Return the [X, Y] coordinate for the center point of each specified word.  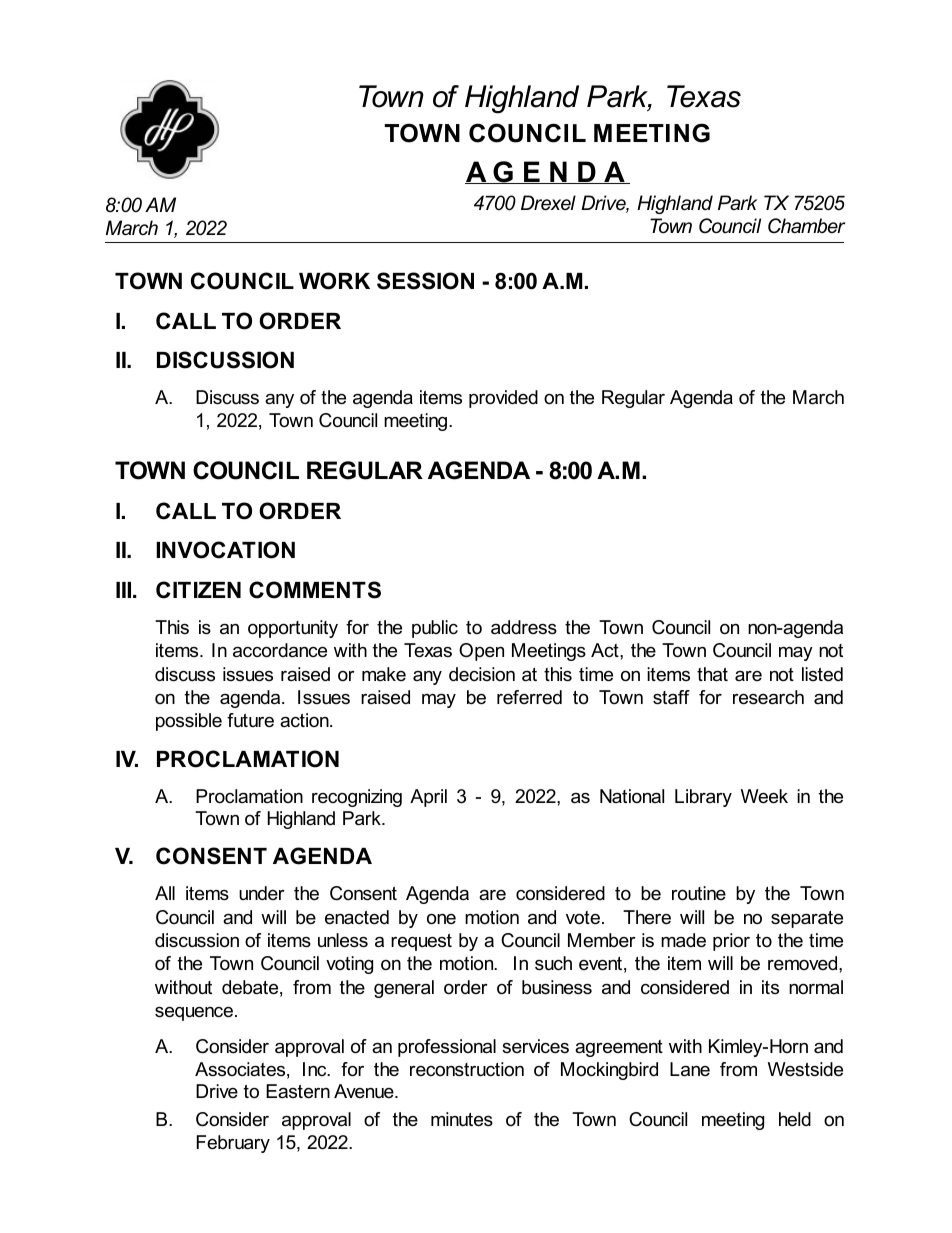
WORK [334, 281]
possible [189, 722]
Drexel [548, 203]
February [233, 1144]
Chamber [806, 226]
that [712, 674]
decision [482, 674]
